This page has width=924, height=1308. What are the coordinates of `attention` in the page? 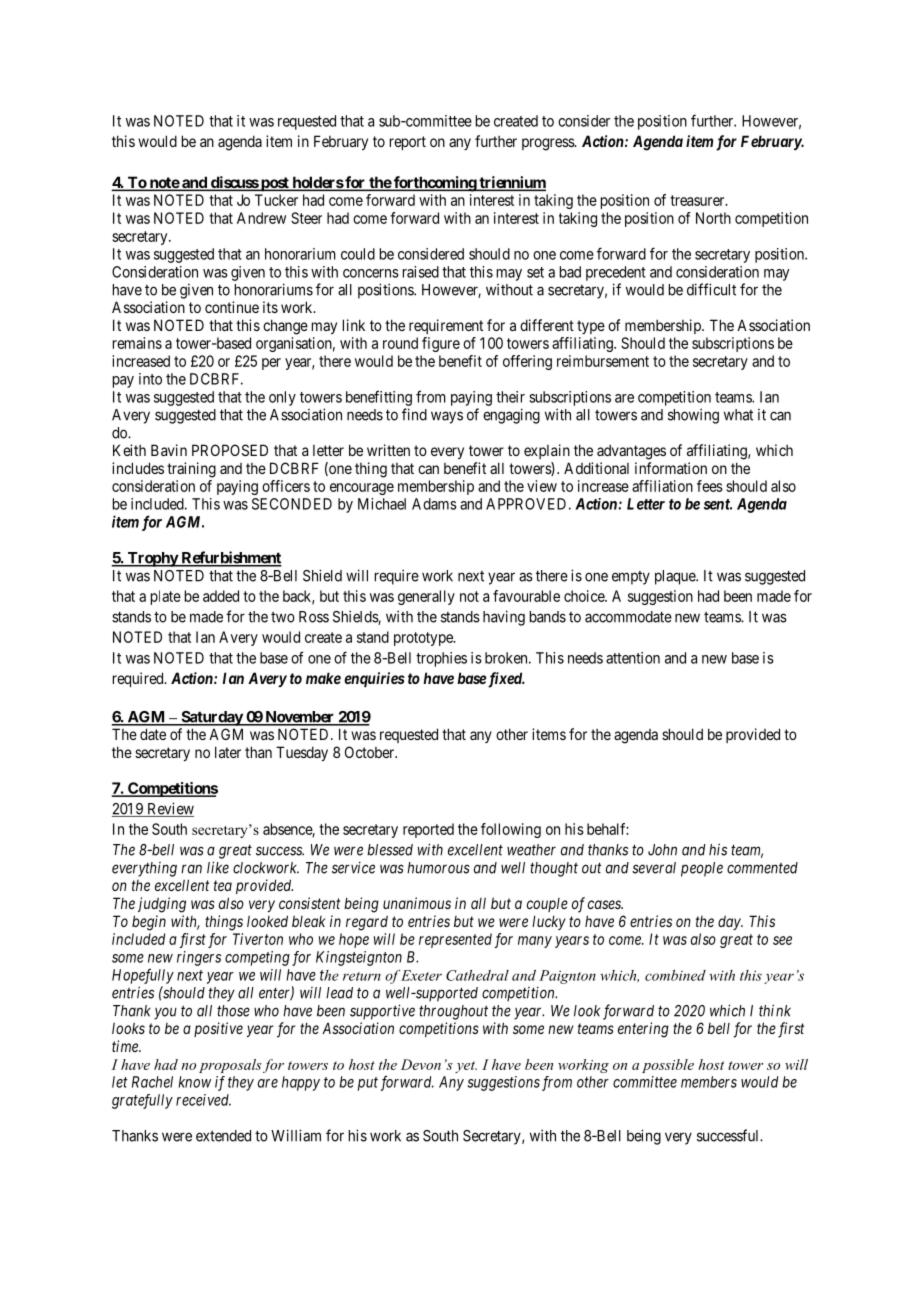 It's located at (633, 658).
